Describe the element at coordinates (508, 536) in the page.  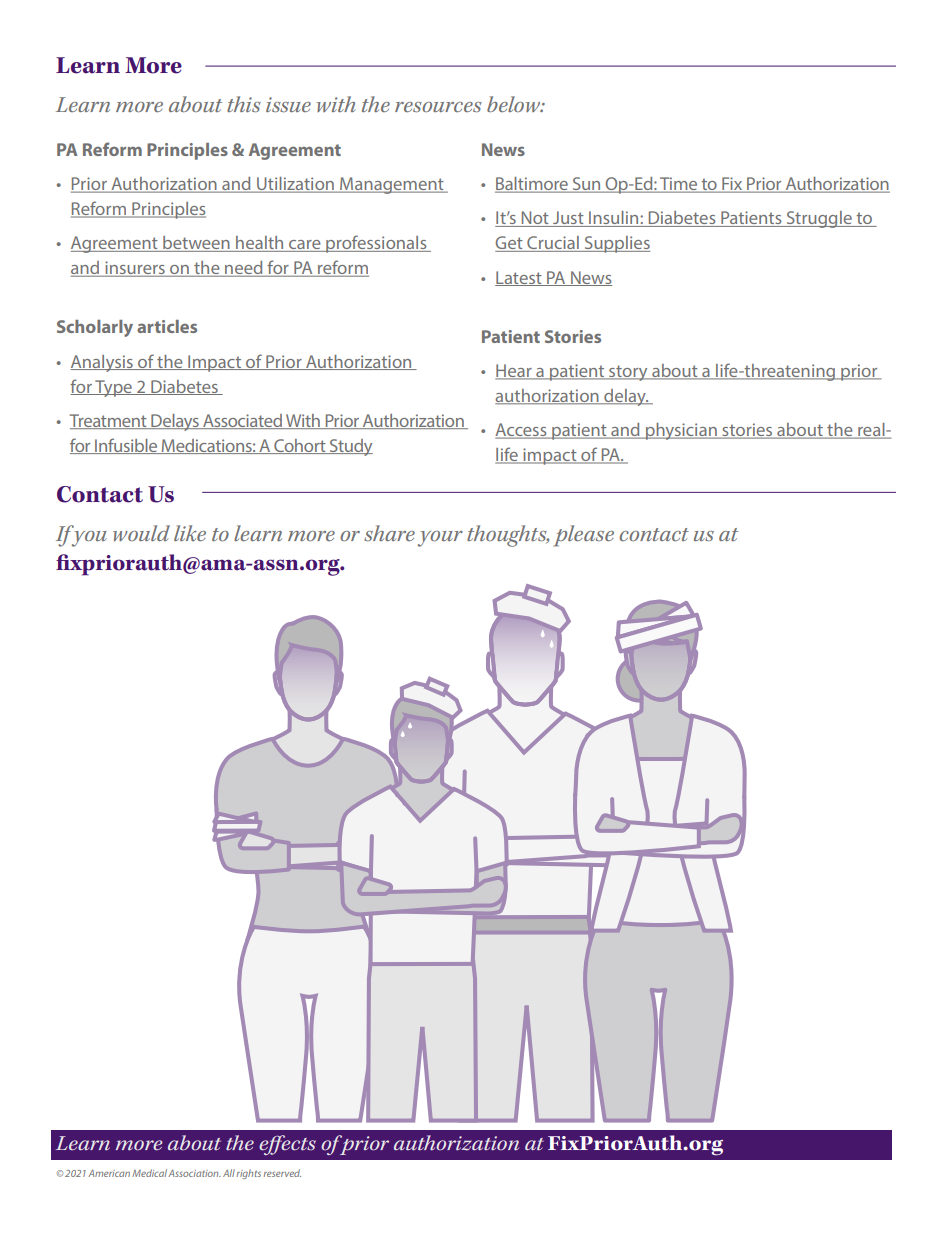
I see `thoughts` at that location.
